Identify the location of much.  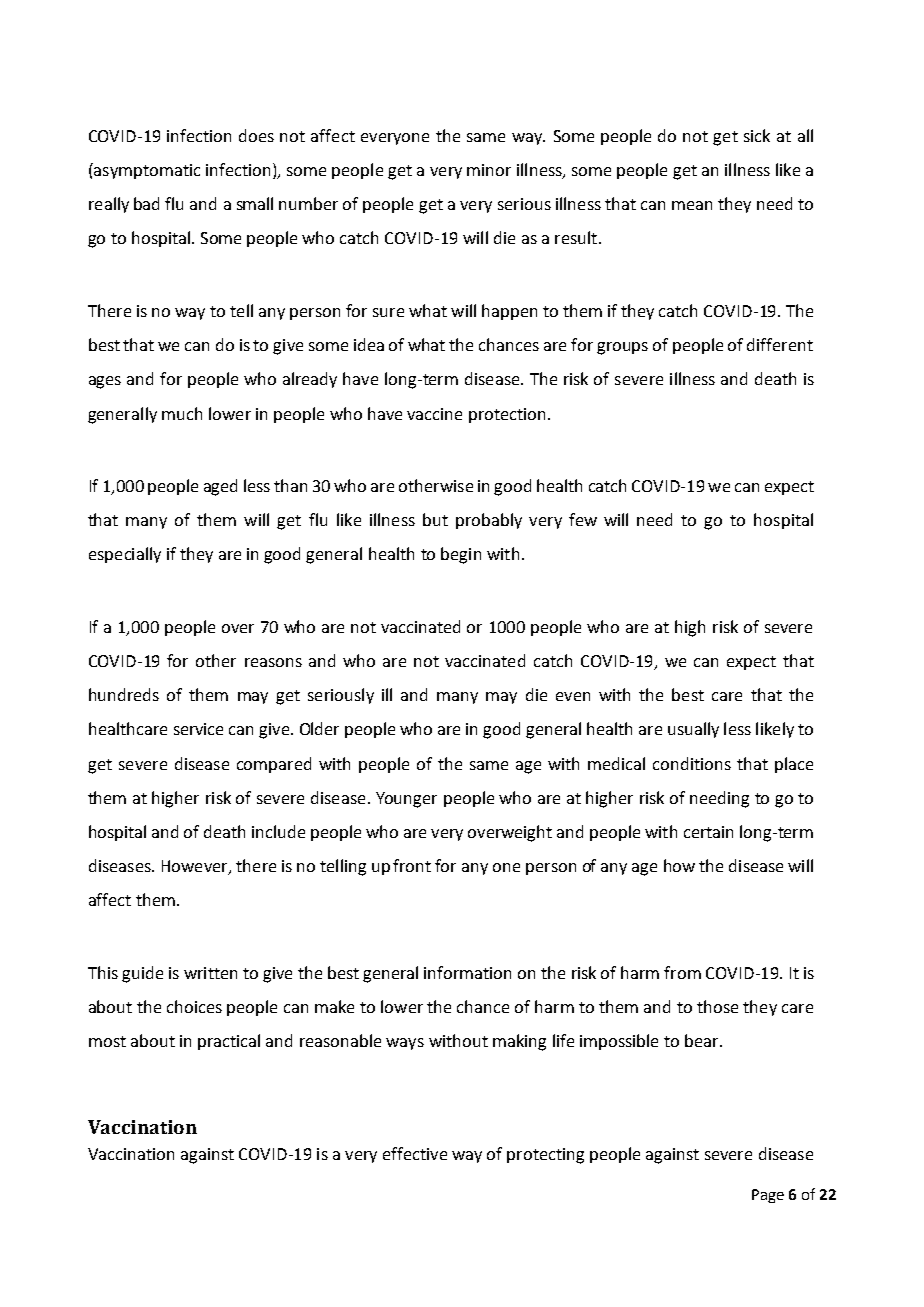
(182, 413).
